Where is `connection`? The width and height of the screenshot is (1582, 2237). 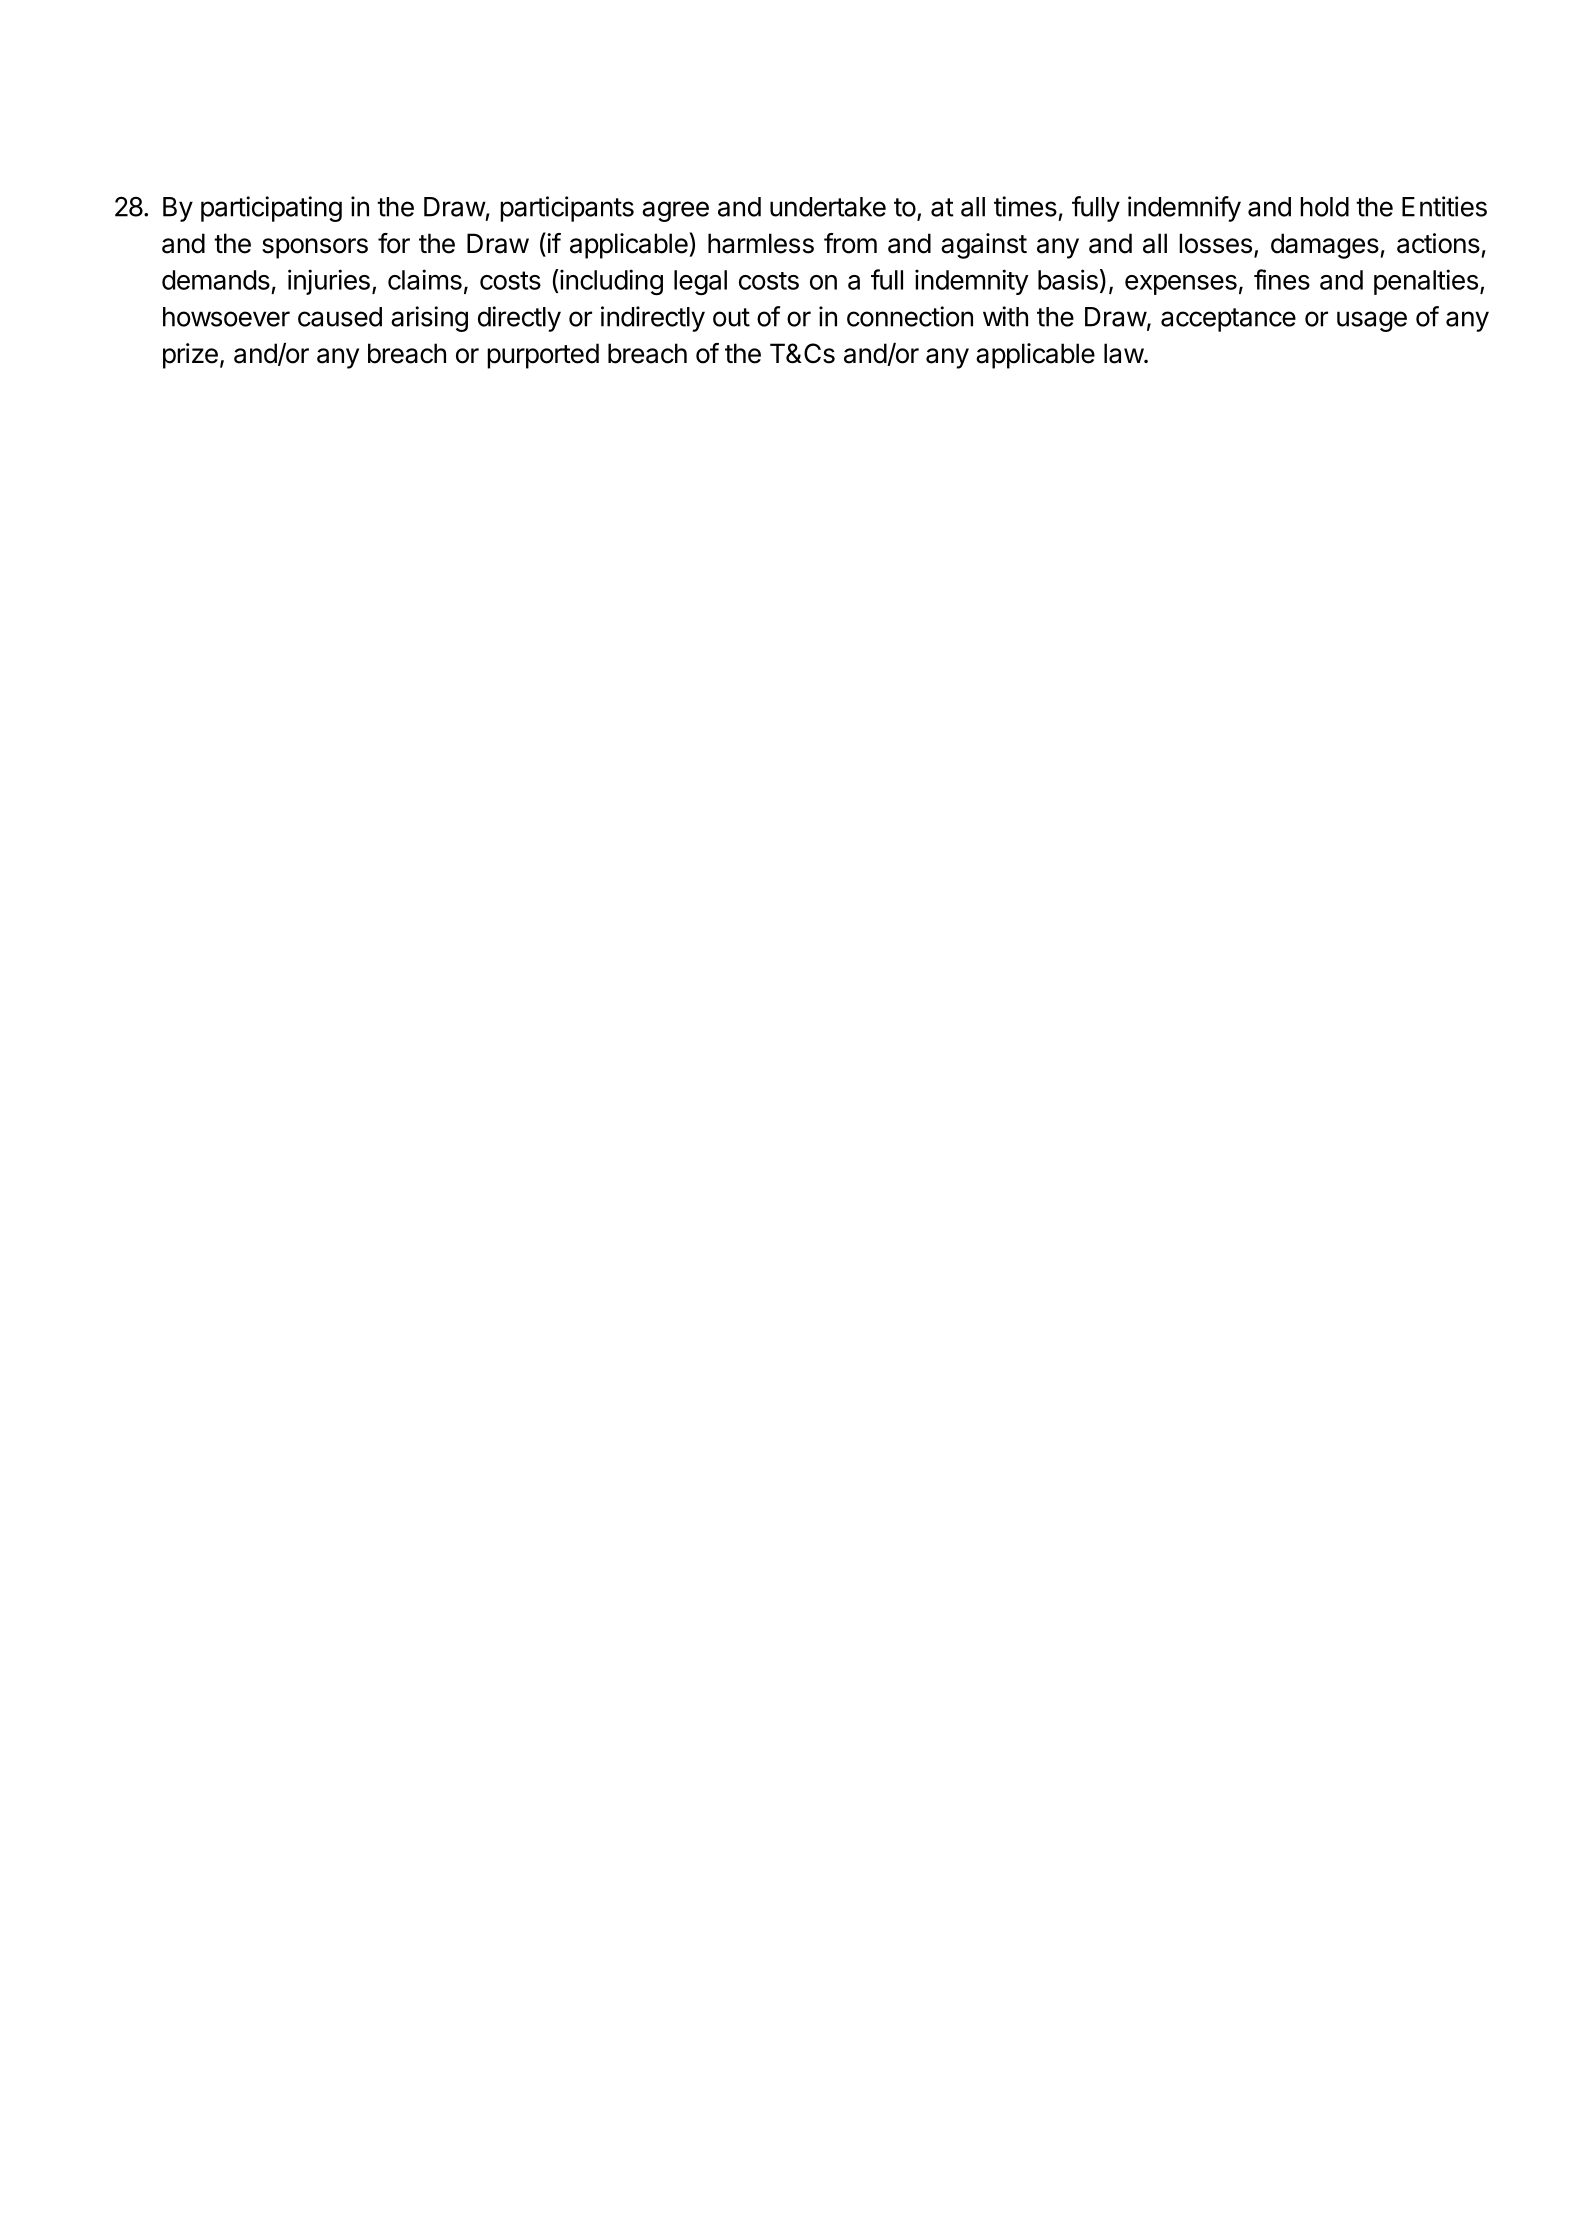
connection is located at coordinates (910, 316).
